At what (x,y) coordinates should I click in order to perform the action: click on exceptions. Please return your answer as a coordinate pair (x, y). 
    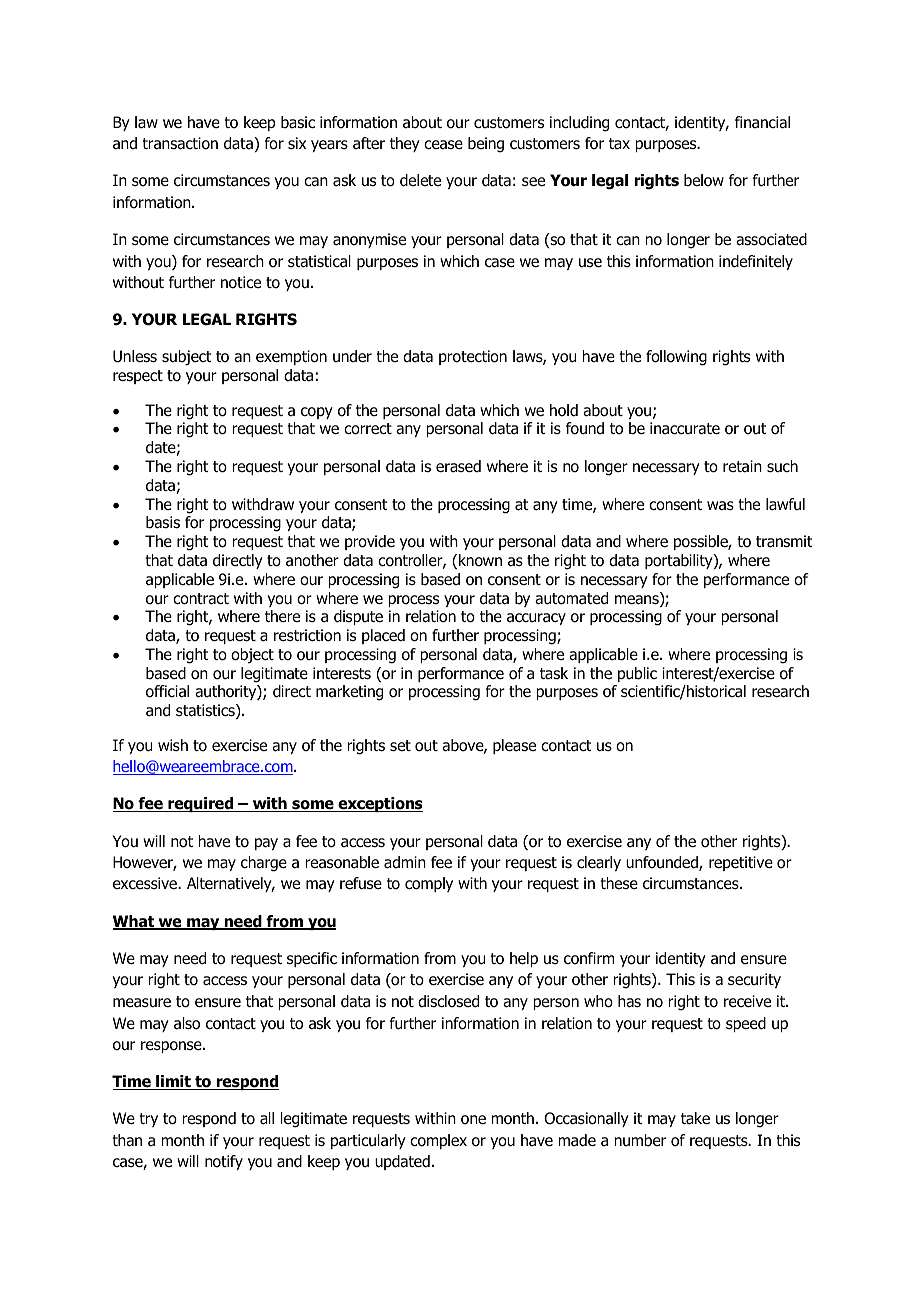
    Looking at the image, I should click on (379, 804).
